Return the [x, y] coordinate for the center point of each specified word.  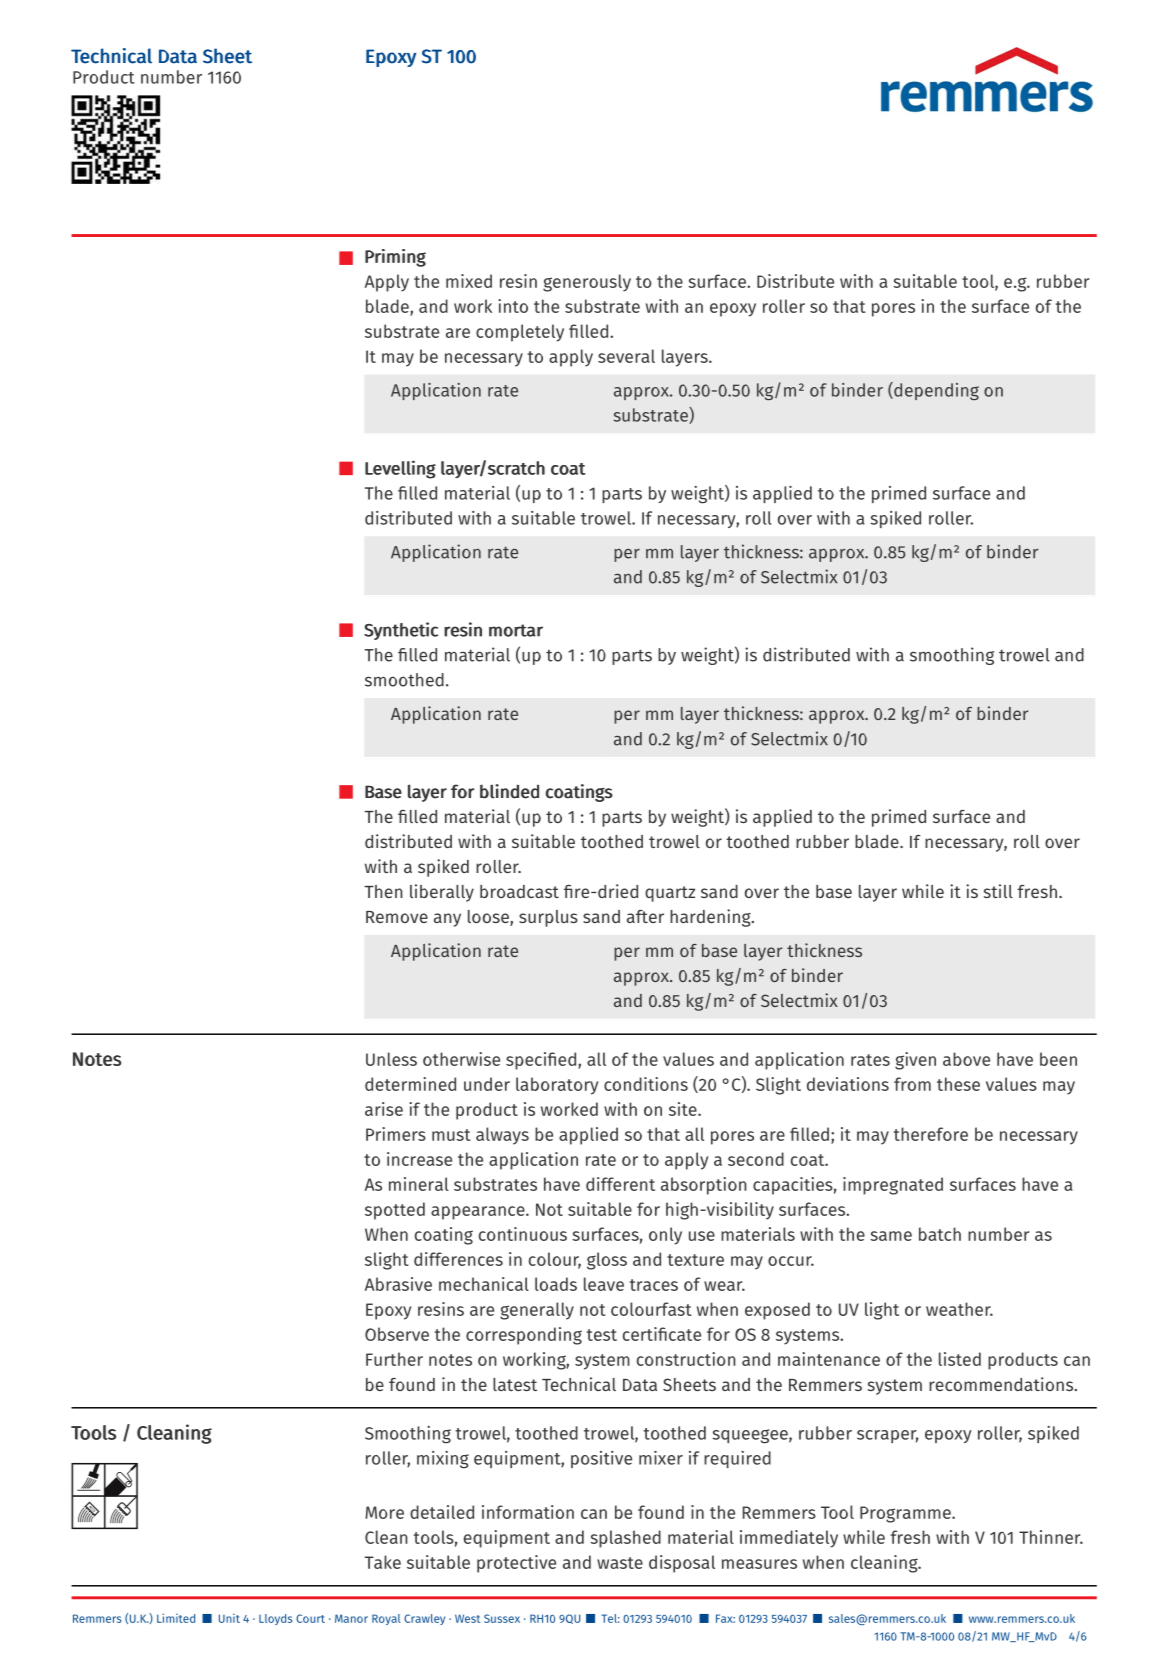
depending [935, 391]
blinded [509, 791]
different [620, 1184]
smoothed [404, 680]
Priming [395, 258]
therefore [930, 1134]
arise [384, 1109]
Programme [906, 1514]
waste [620, 1563]
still [998, 891]
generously [587, 283]
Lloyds [275, 1619]
